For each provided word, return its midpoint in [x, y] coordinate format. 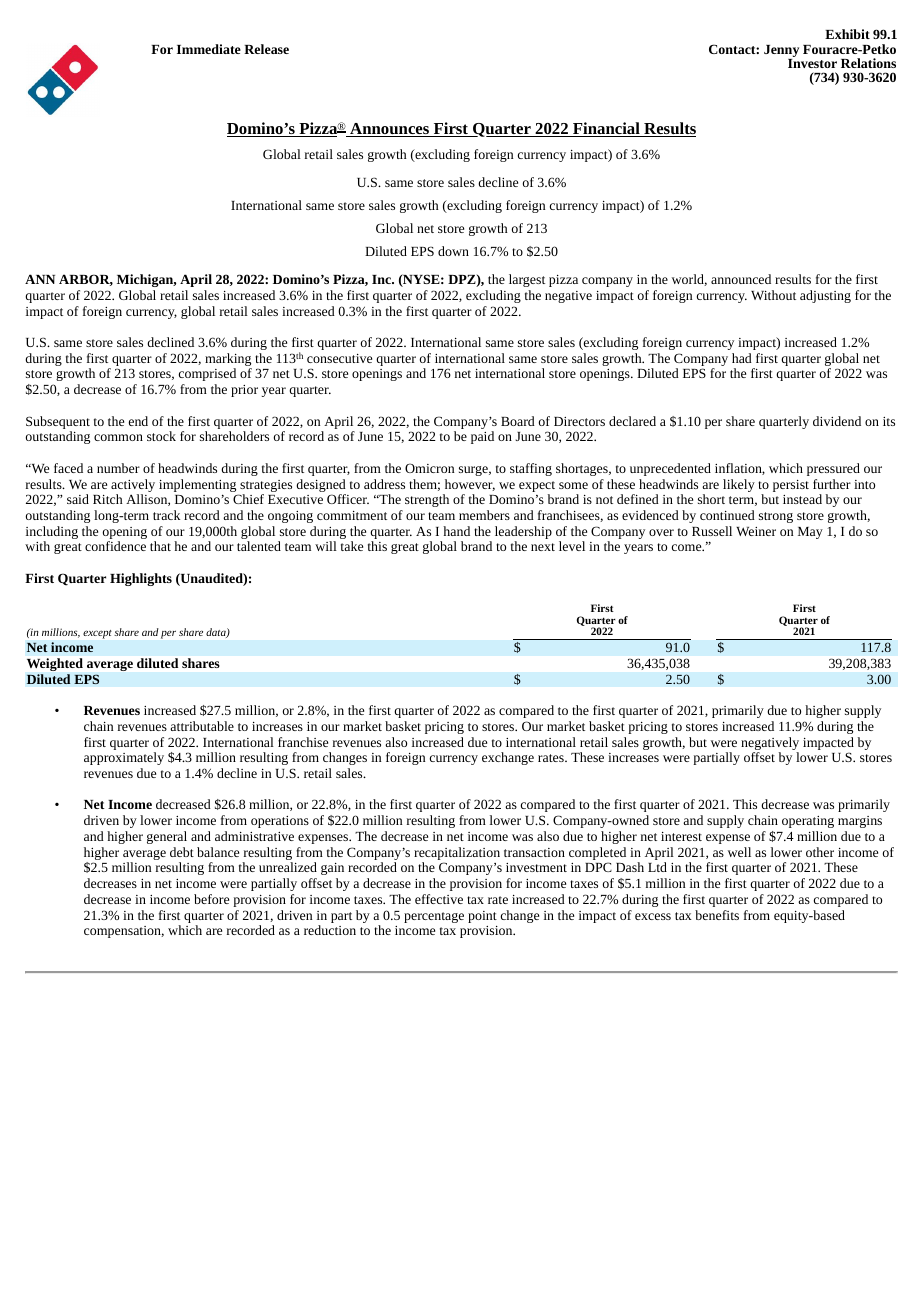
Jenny [781, 52]
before [211, 899]
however [470, 485]
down [453, 251]
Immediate [209, 49]
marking [228, 361]
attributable [202, 726]
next [543, 547]
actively [133, 487]
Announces [389, 130]
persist [791, 486]
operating [808, 822]
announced [741, 279]
